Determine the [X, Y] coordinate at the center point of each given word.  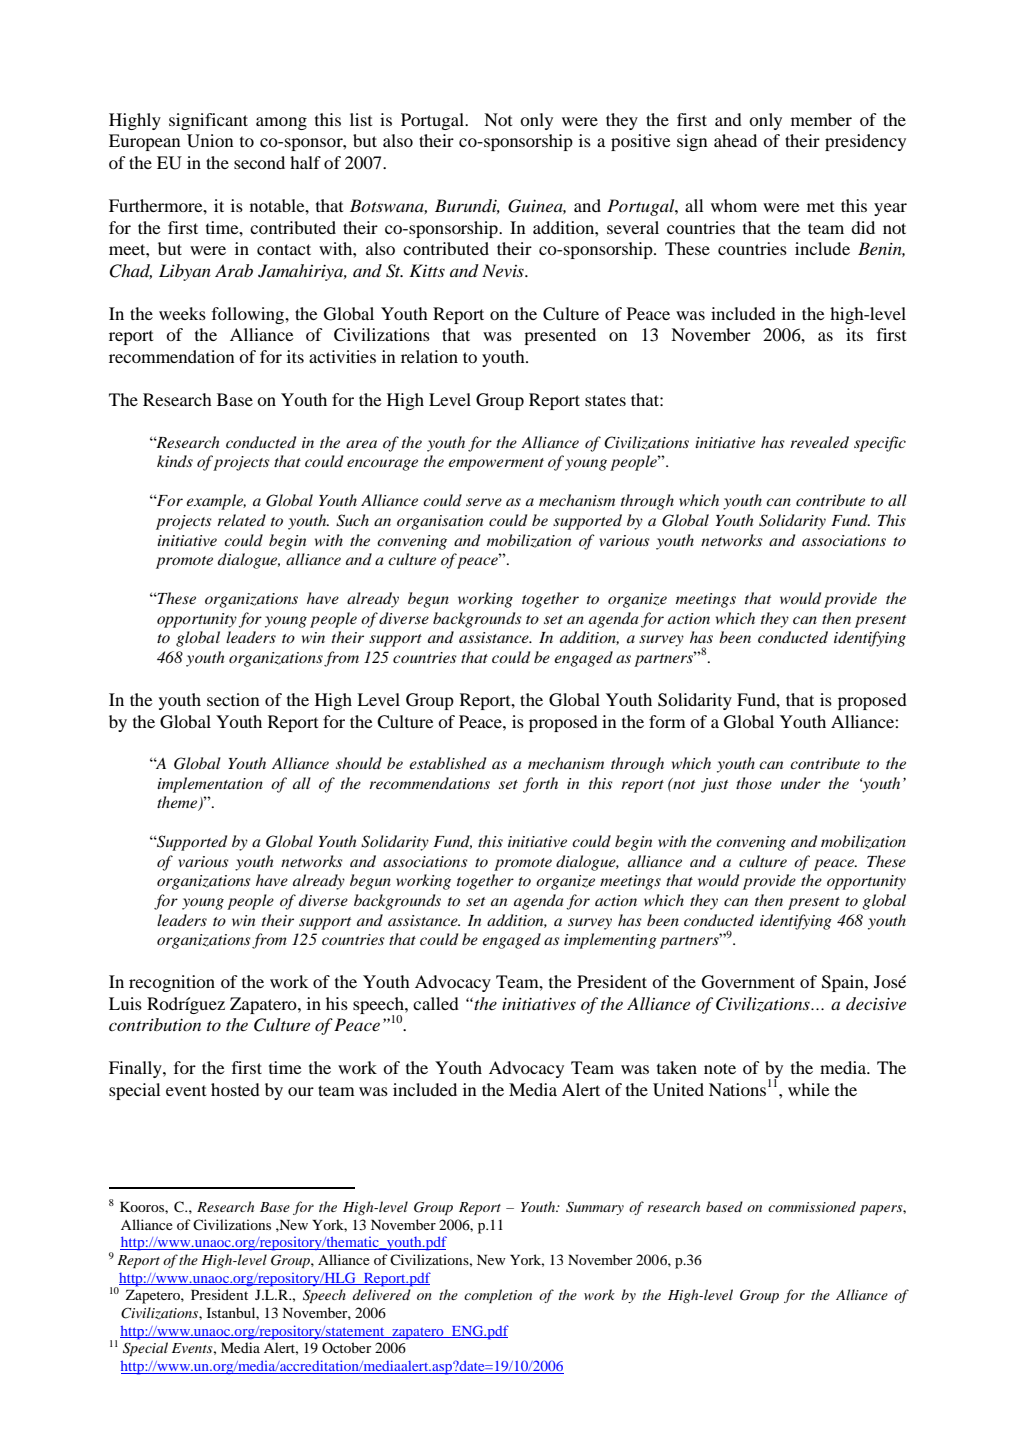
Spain [844, 983]
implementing [610, 941]
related [241, 520]
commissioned [812, 1206]
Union [210, 141]
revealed [819, 442]
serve [484, 502]
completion [498, 1296]
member [821, 119]
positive [641, 142]
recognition [172, 983]
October [346, 1347]
